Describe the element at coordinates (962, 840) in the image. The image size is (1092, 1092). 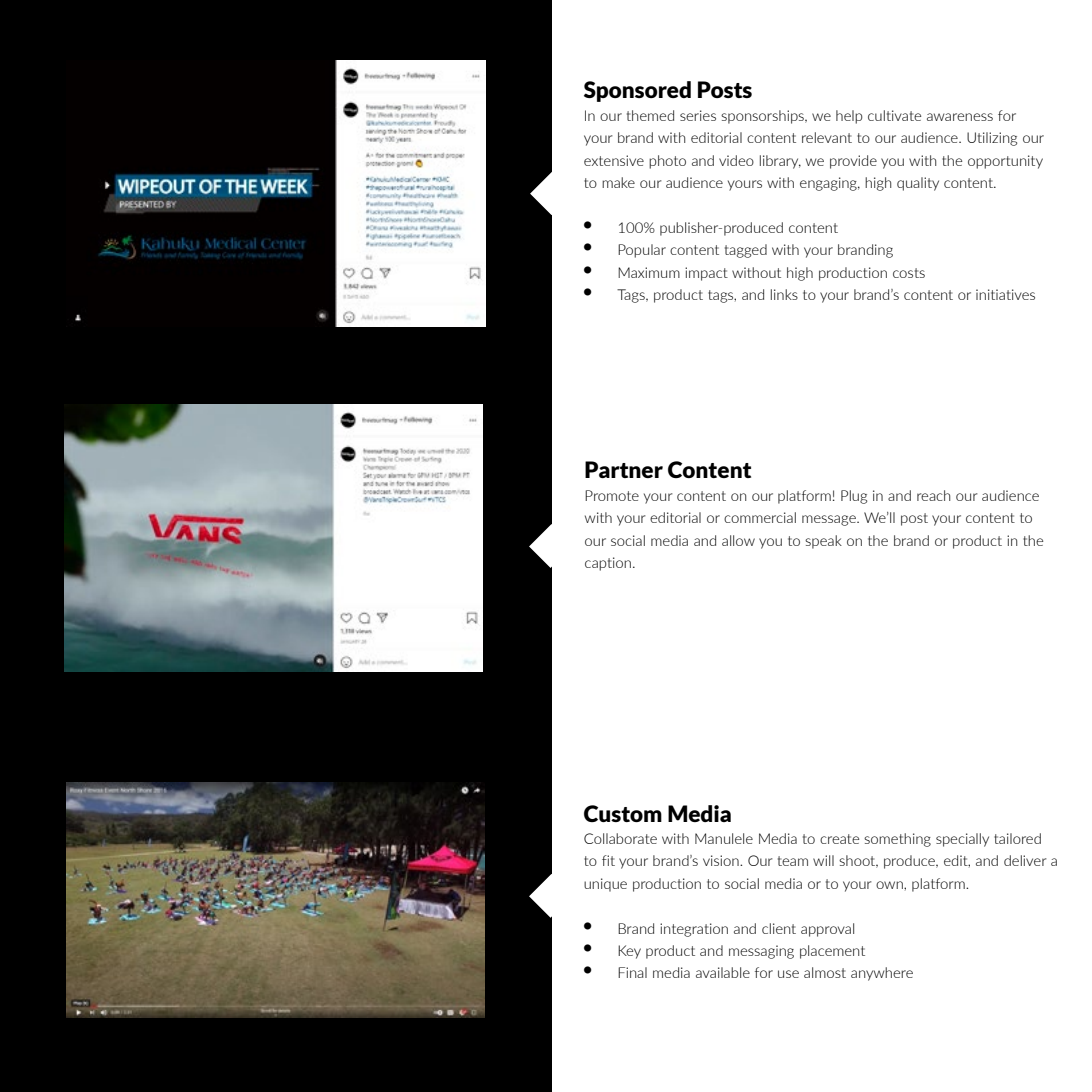
I see `specially` at that location.
